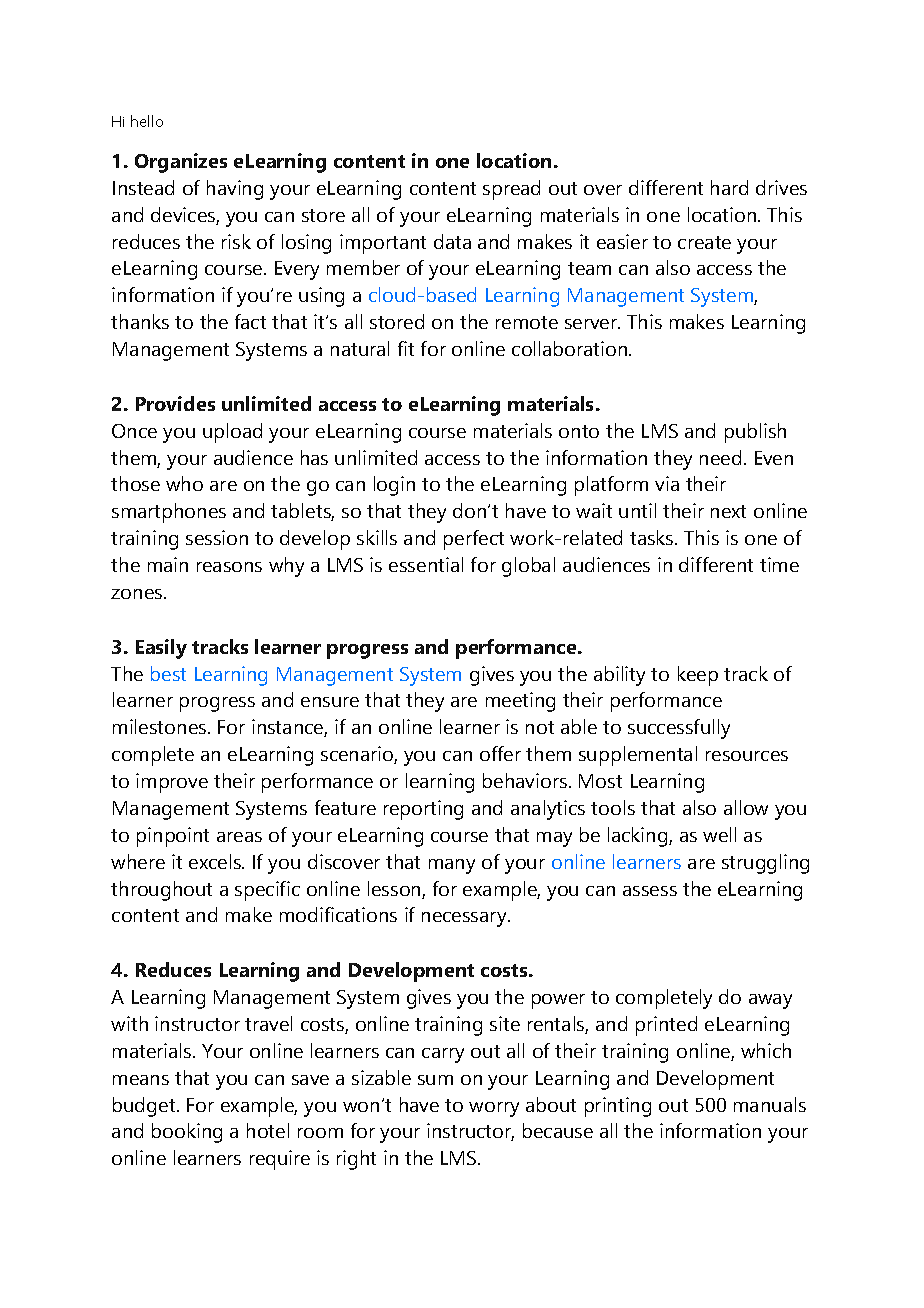 The image size is (924, 1308). Describe the element at coordinates (511, 190) in the page. I see `spread` at that location.
